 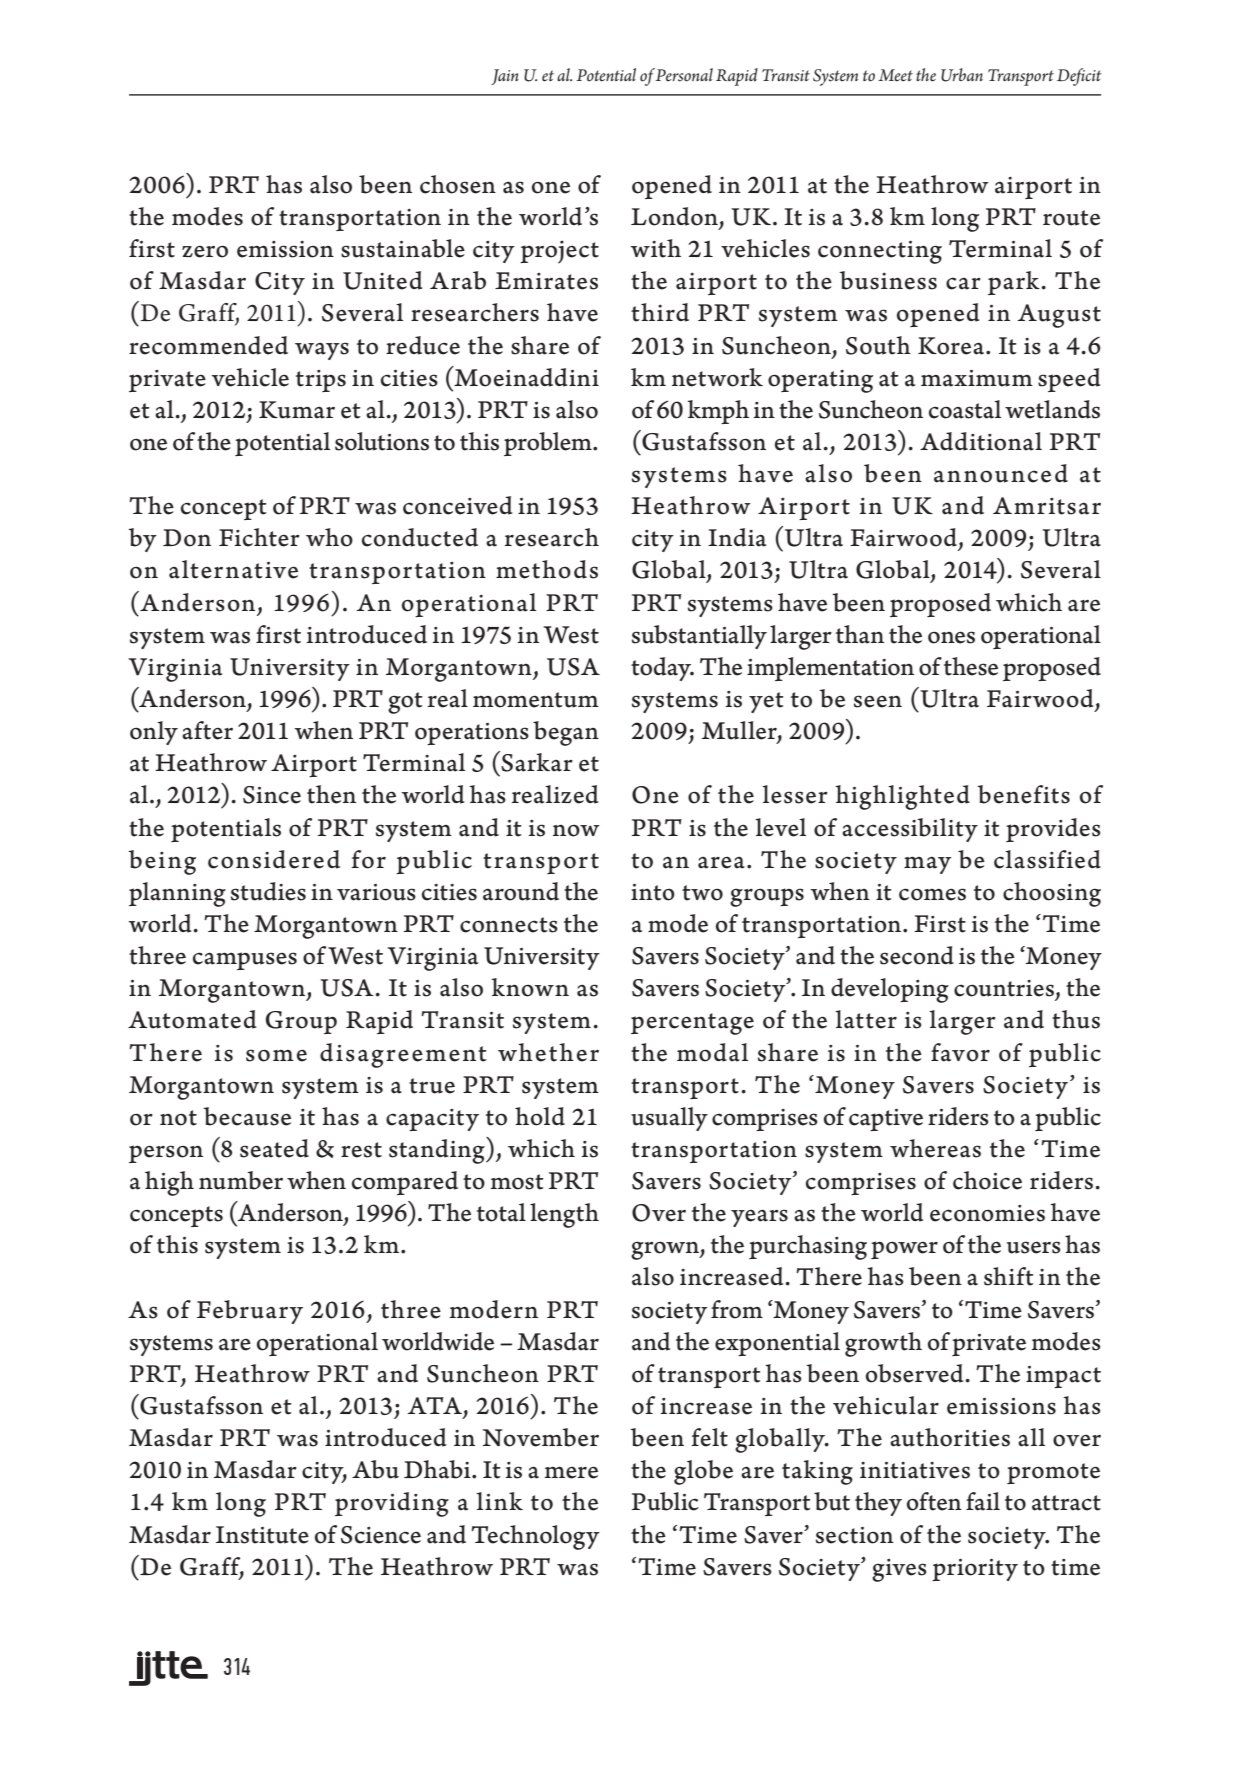 I want to click on problem, so click(x=549, y=444).
